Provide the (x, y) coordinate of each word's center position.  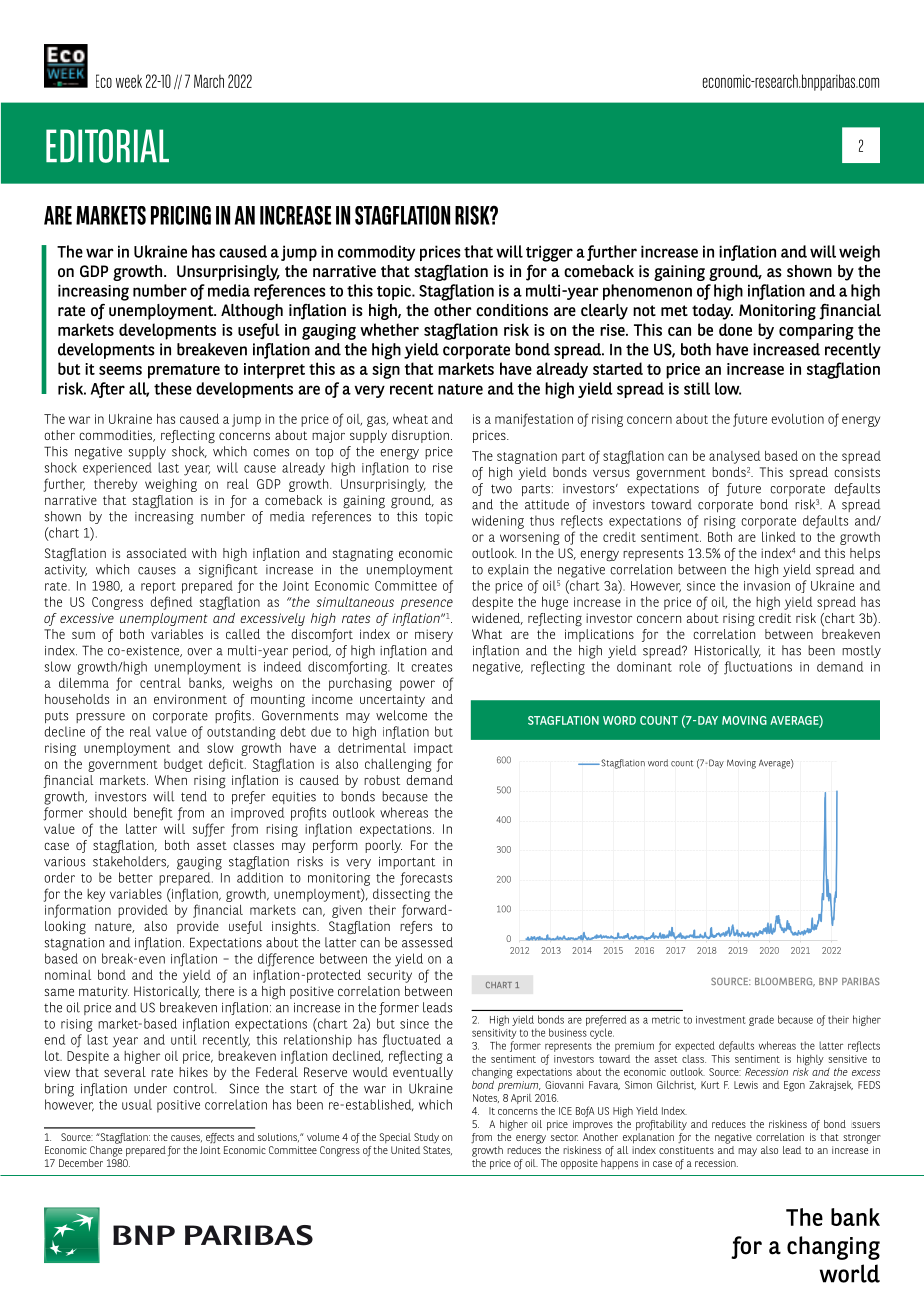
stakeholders (130, 862)
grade (761, 1020)
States (437, 1150)
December (81, 1163)
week (129, 81)
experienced (117, 469)
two (501, 489)
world (850, 1273)
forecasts (426, 879)
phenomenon (647, 292)
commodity (376, 253)
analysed (735, 457)
